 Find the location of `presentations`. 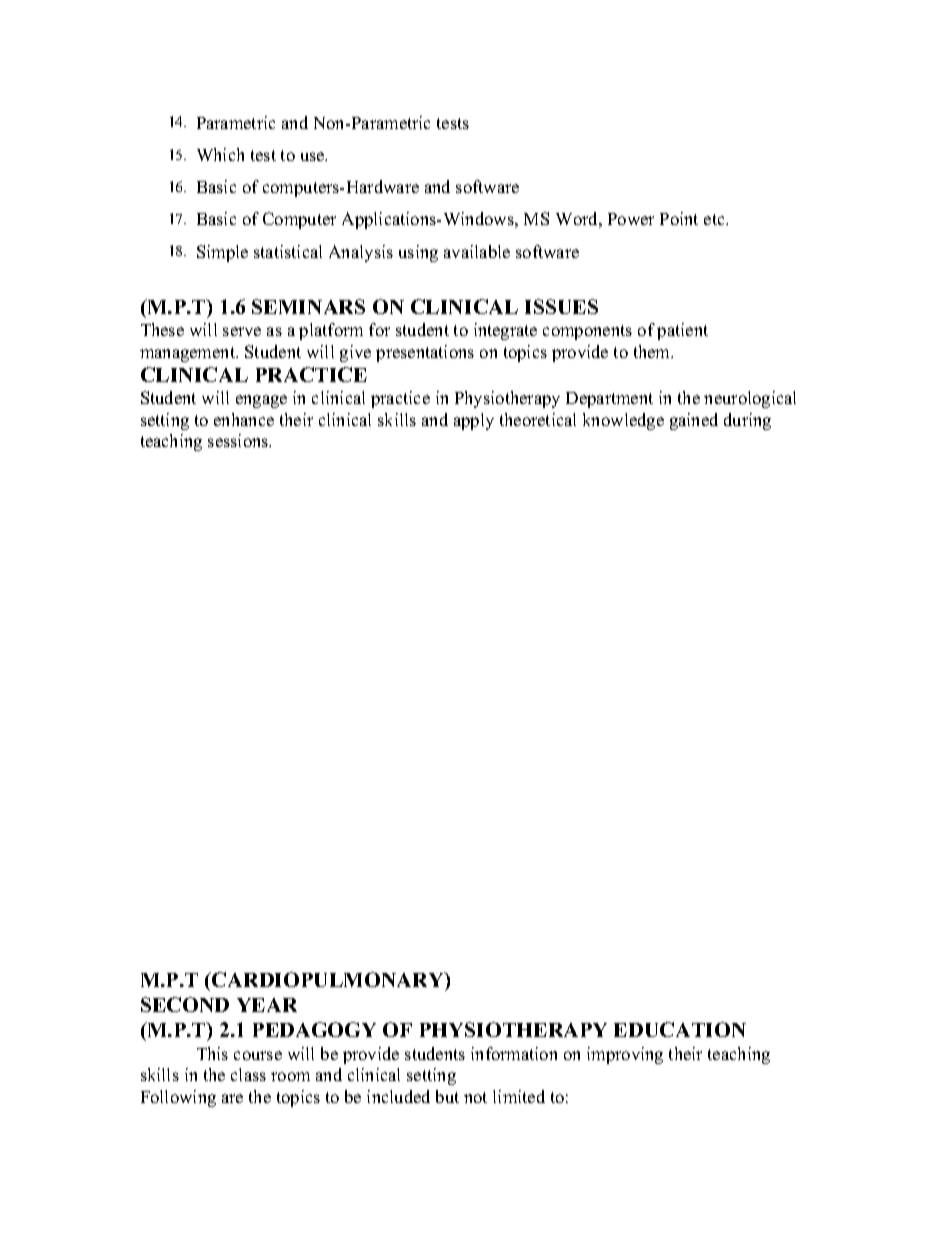

presentations is located at coordinates (425, 353).
